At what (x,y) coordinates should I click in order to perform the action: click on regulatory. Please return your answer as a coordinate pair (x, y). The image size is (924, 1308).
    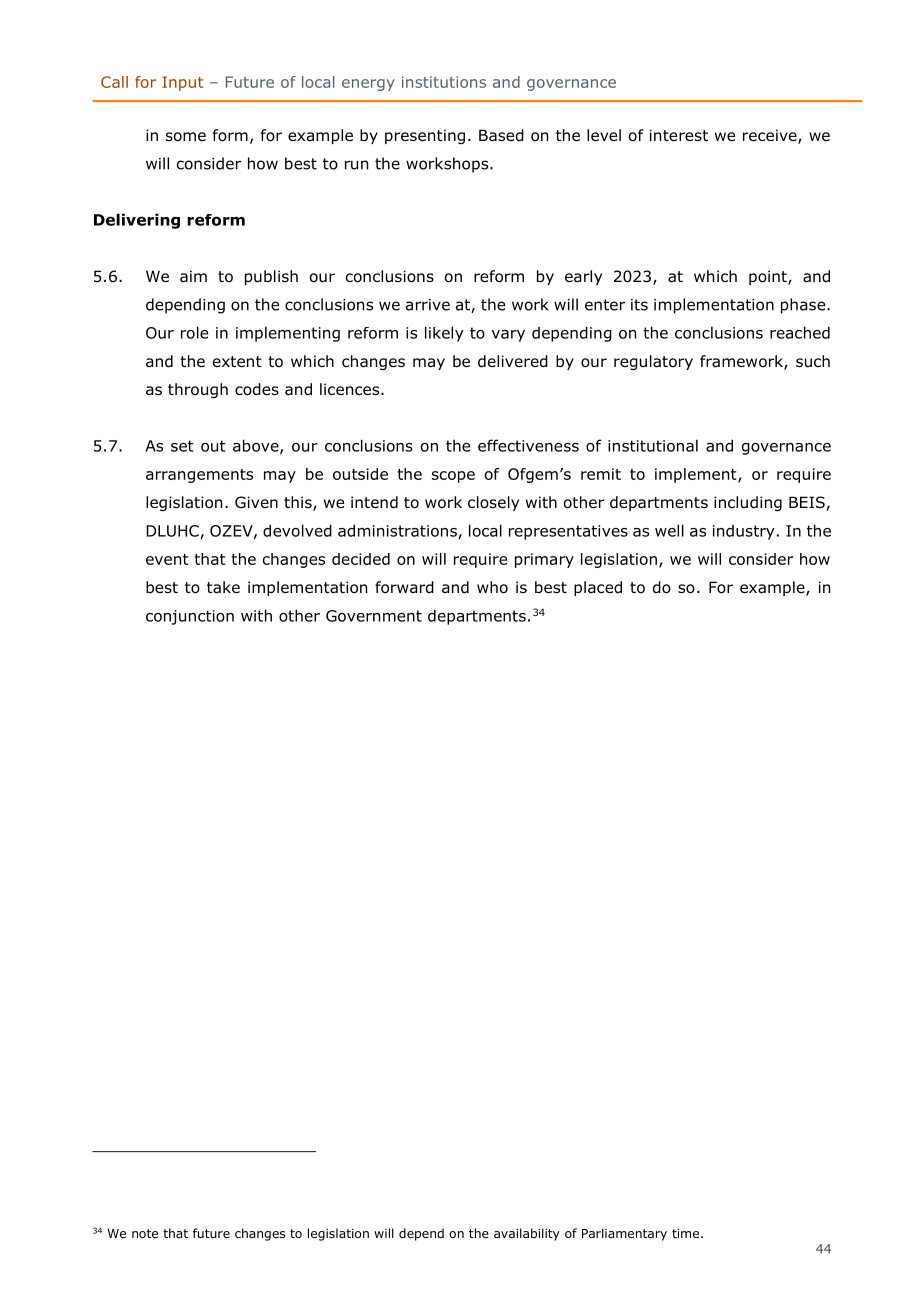
    Looking at the image, I should click on (653, 362).
